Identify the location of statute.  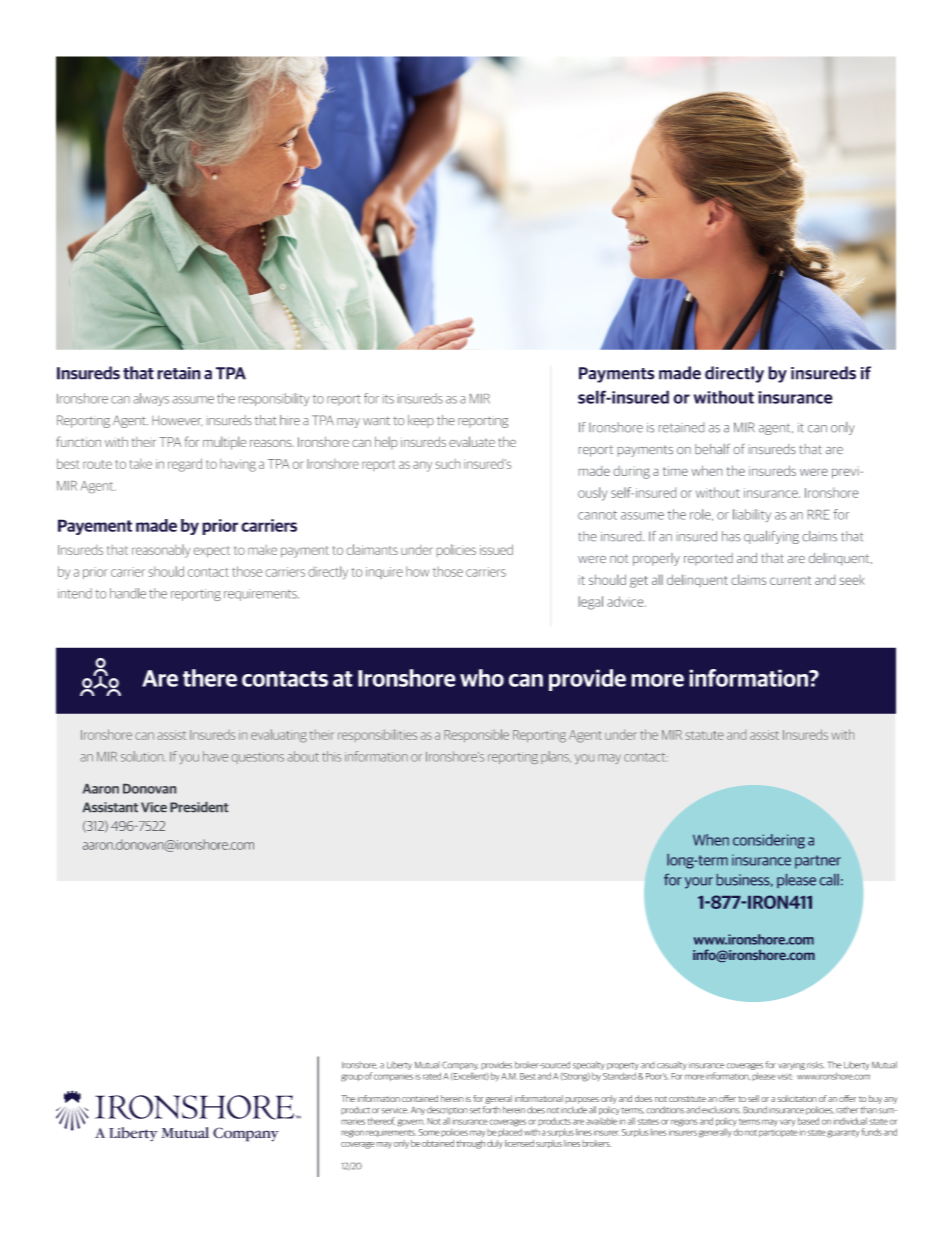
(705, 735).
